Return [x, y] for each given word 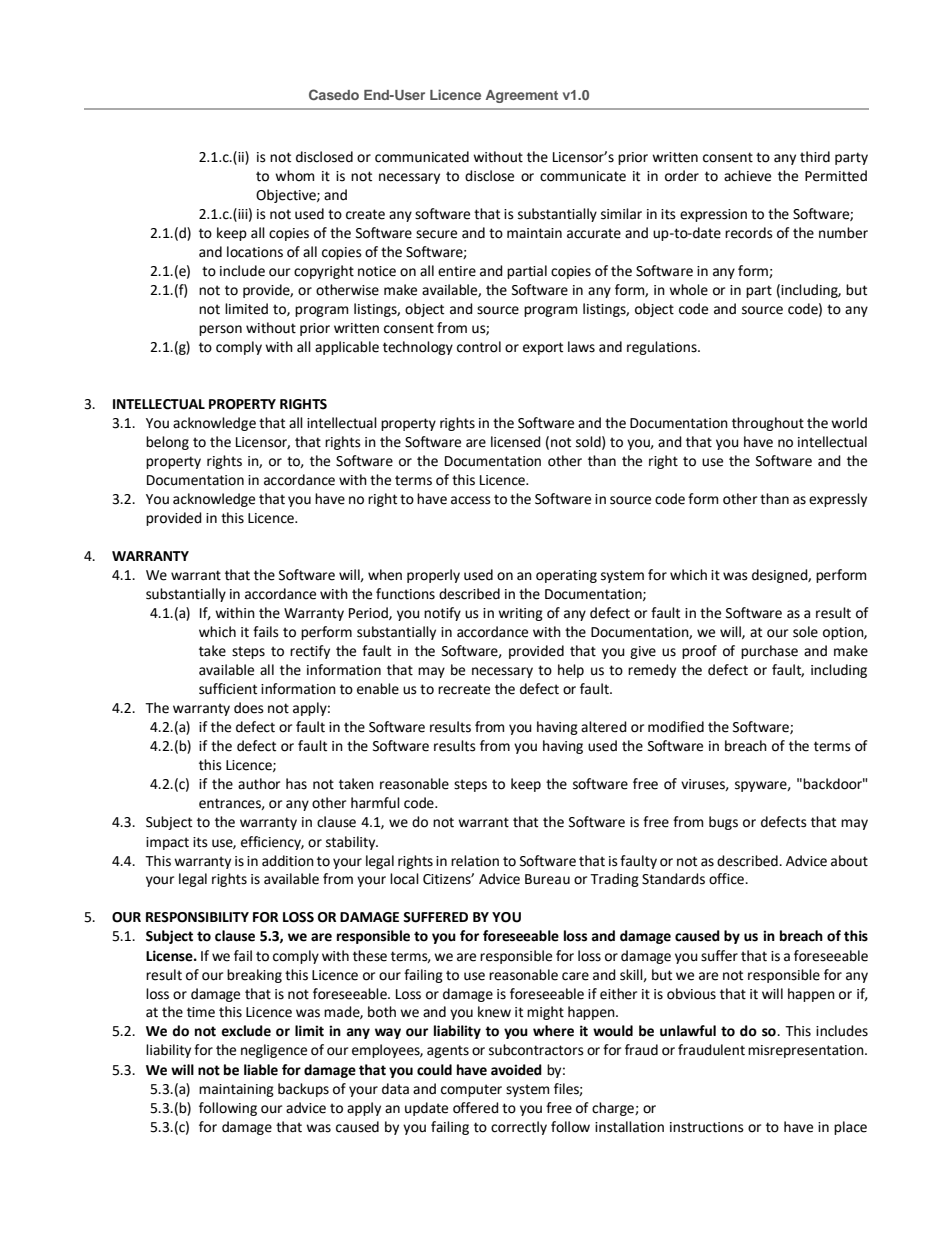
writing [520, 614]
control [479, 347]
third [815, 157]
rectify [310, 652]
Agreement [521, 96]
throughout [768, 424]
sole [805, 632]
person [220, 330]
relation [475, 861]
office [727, 879]
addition [288, 861]
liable [261, 1070]
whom [294, 176]
